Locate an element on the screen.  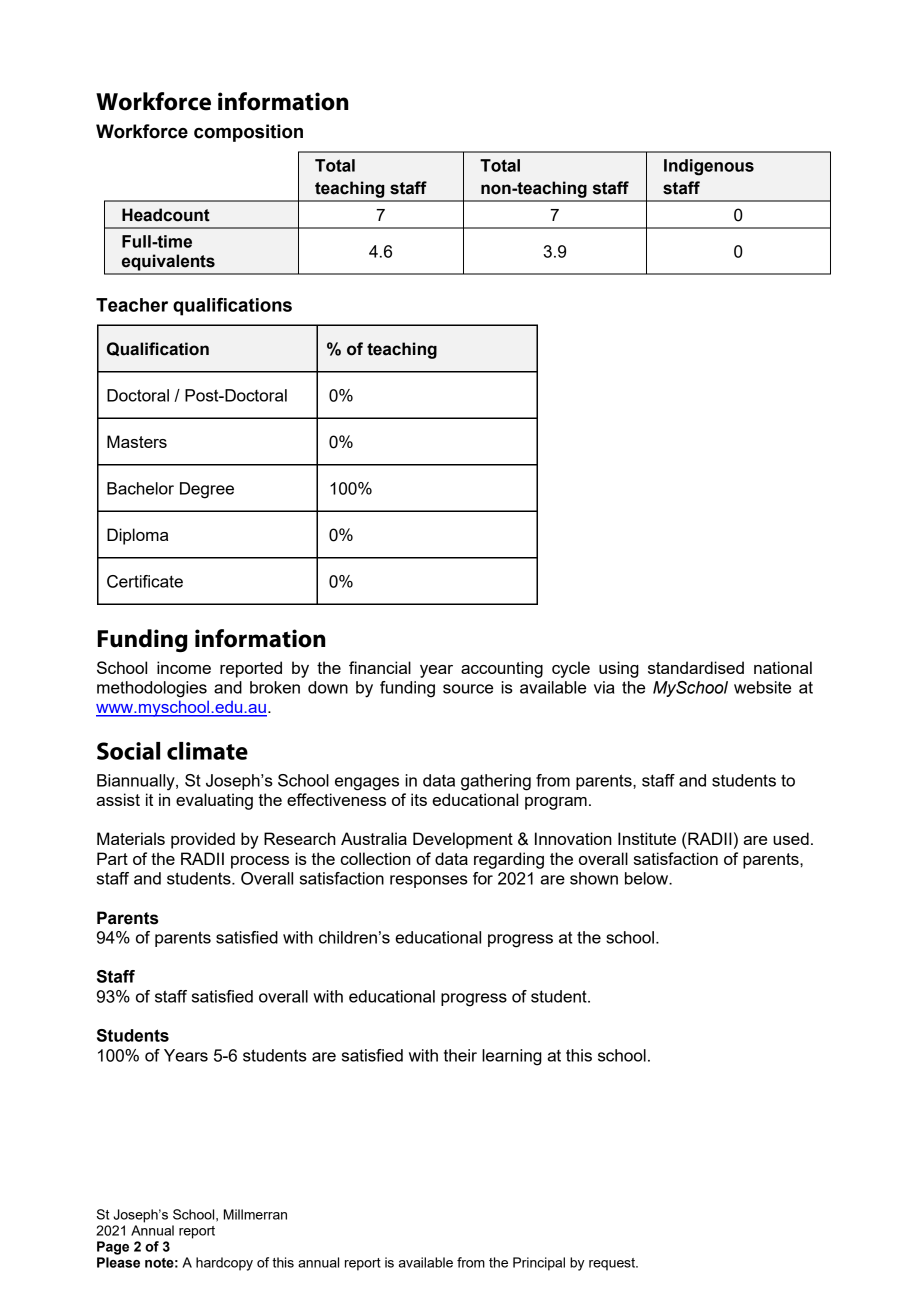
Indigenous is located at coordinates (709, 167).
